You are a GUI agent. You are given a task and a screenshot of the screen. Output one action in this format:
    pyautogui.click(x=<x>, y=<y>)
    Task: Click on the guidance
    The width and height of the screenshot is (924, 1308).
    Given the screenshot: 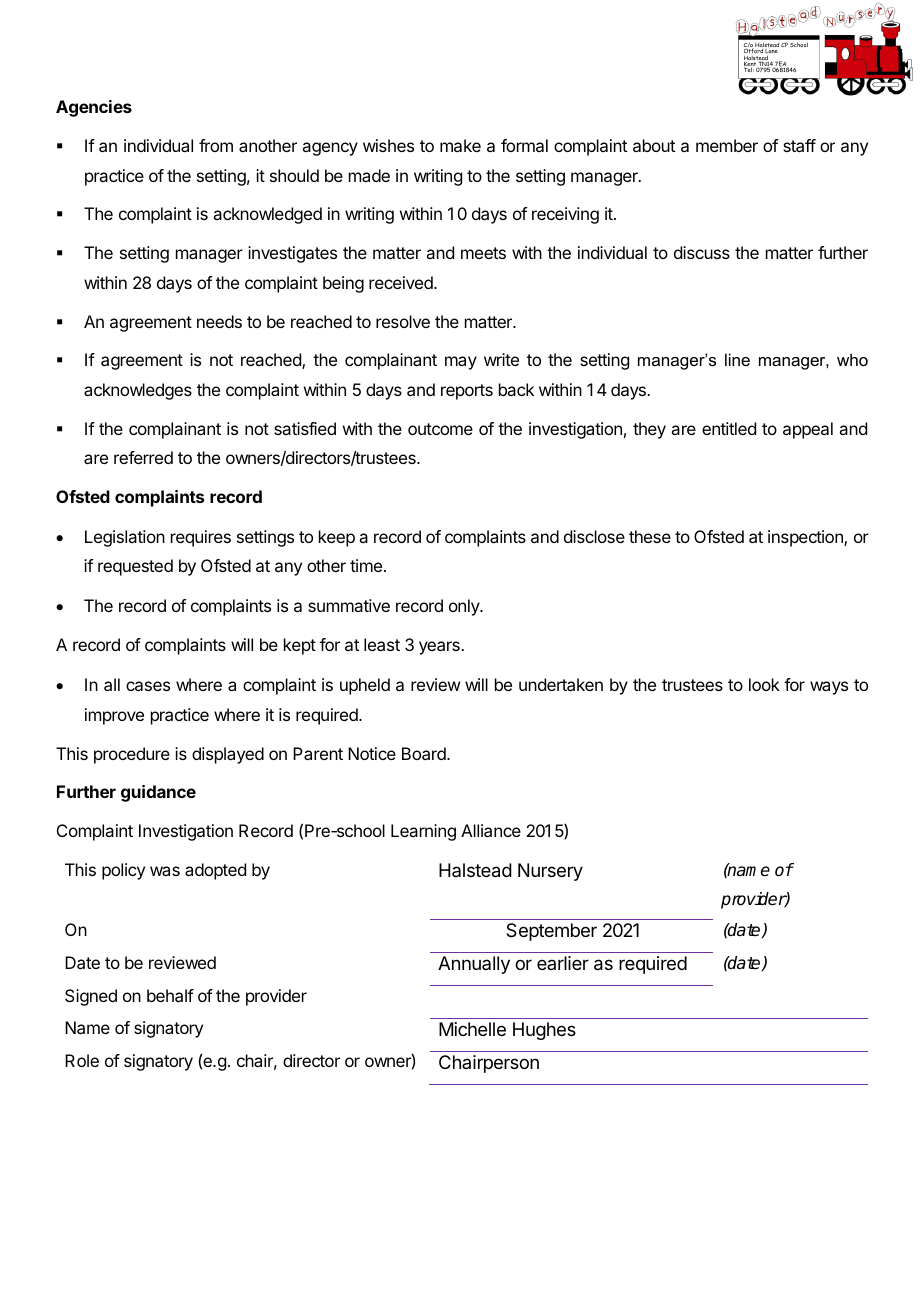 What is the action you would take?
    pyautogui.click(x=158, y=793)
